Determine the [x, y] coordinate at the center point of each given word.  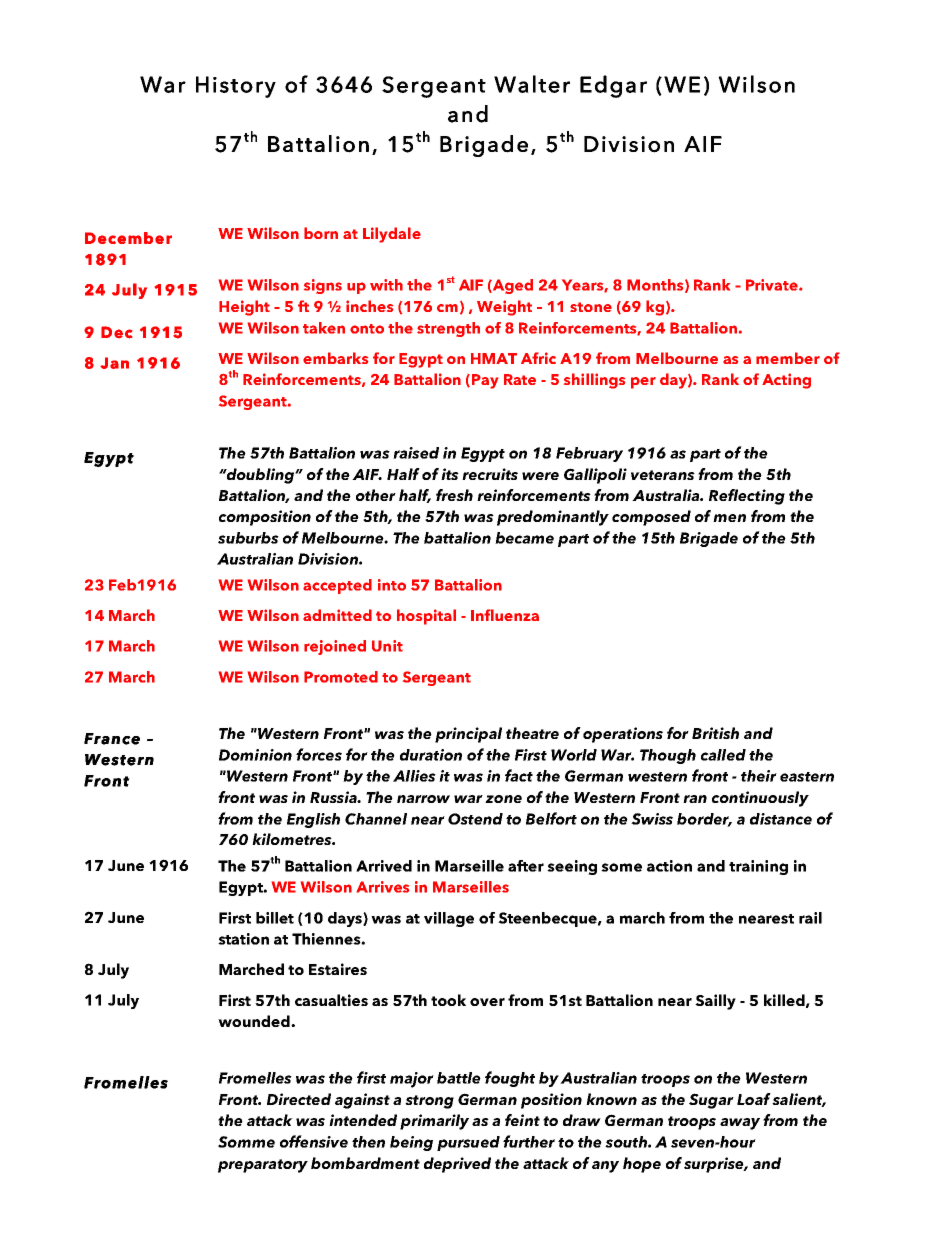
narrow [423, 799]
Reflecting [747, 497]
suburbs [248, 538]
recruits [490, 474]
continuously [760, 799]
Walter [532, 84]
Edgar [613, 86]
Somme [246, 1142]
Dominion [255, 755]
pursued [468, 1143]
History [236, 87]
